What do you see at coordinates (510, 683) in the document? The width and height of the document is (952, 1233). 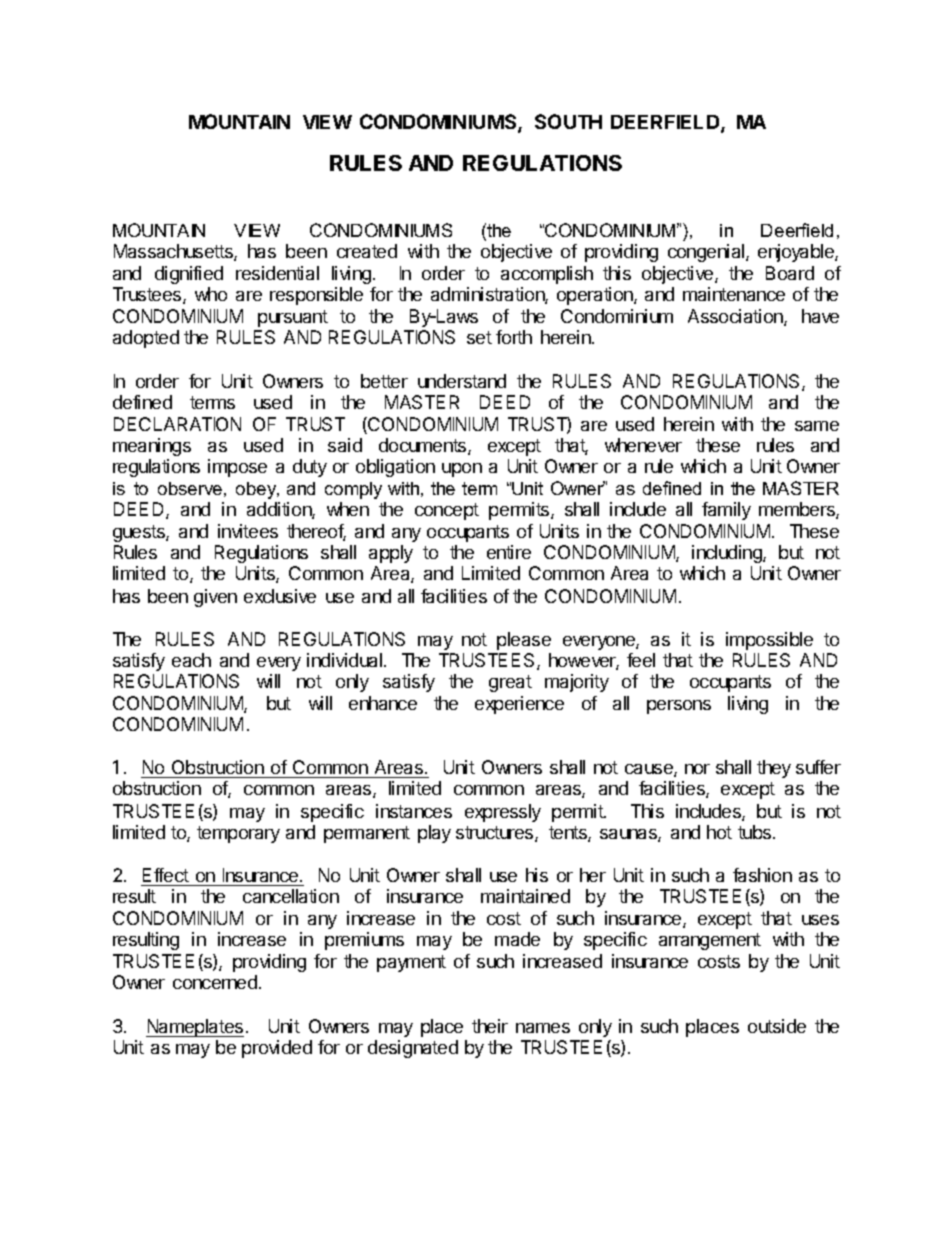 I see `great` at bounding box center [510, 683].
